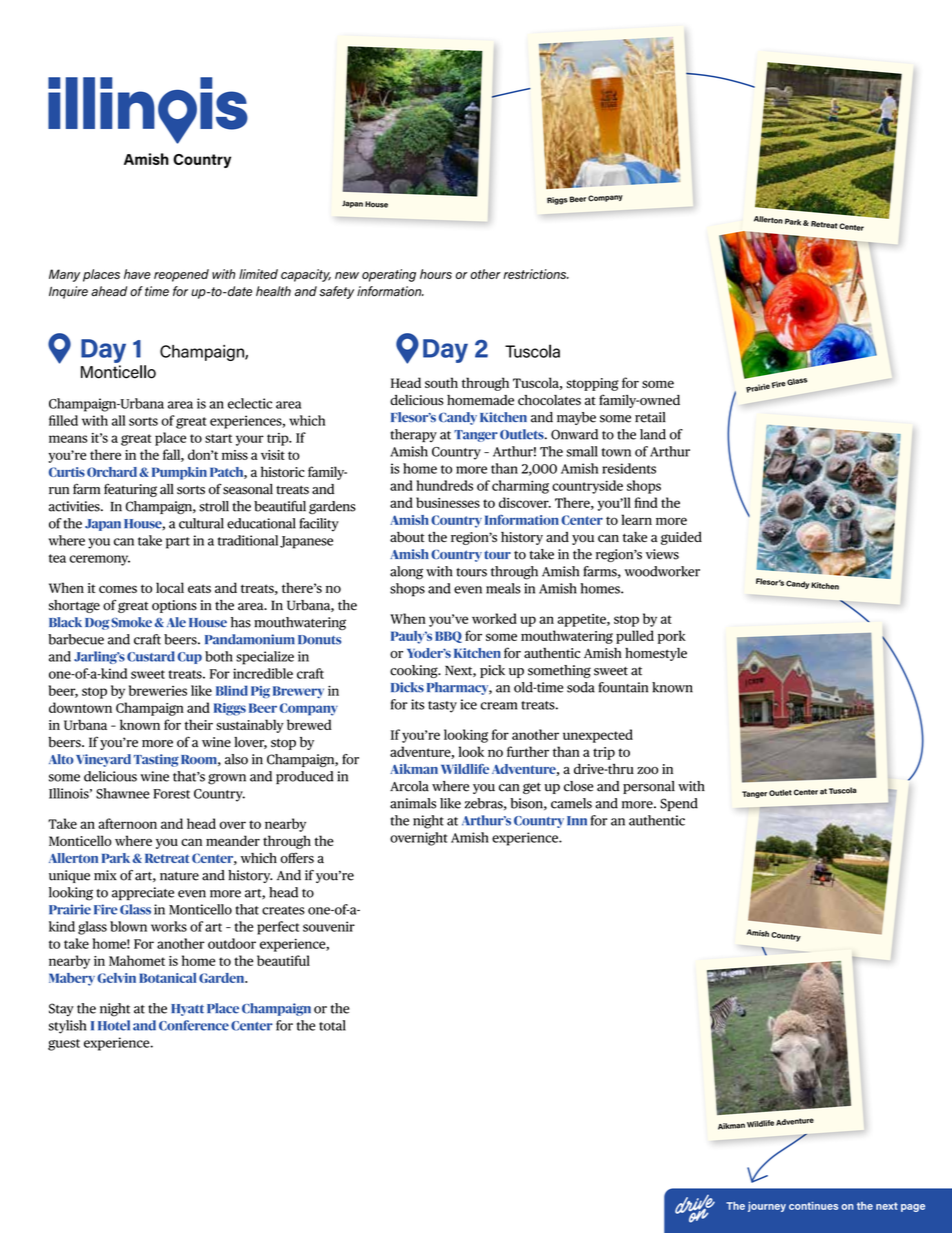 This page has width=952, height=1233. Describe the element at coordinates (436, 274) in the page. I see `hours` at that location.
